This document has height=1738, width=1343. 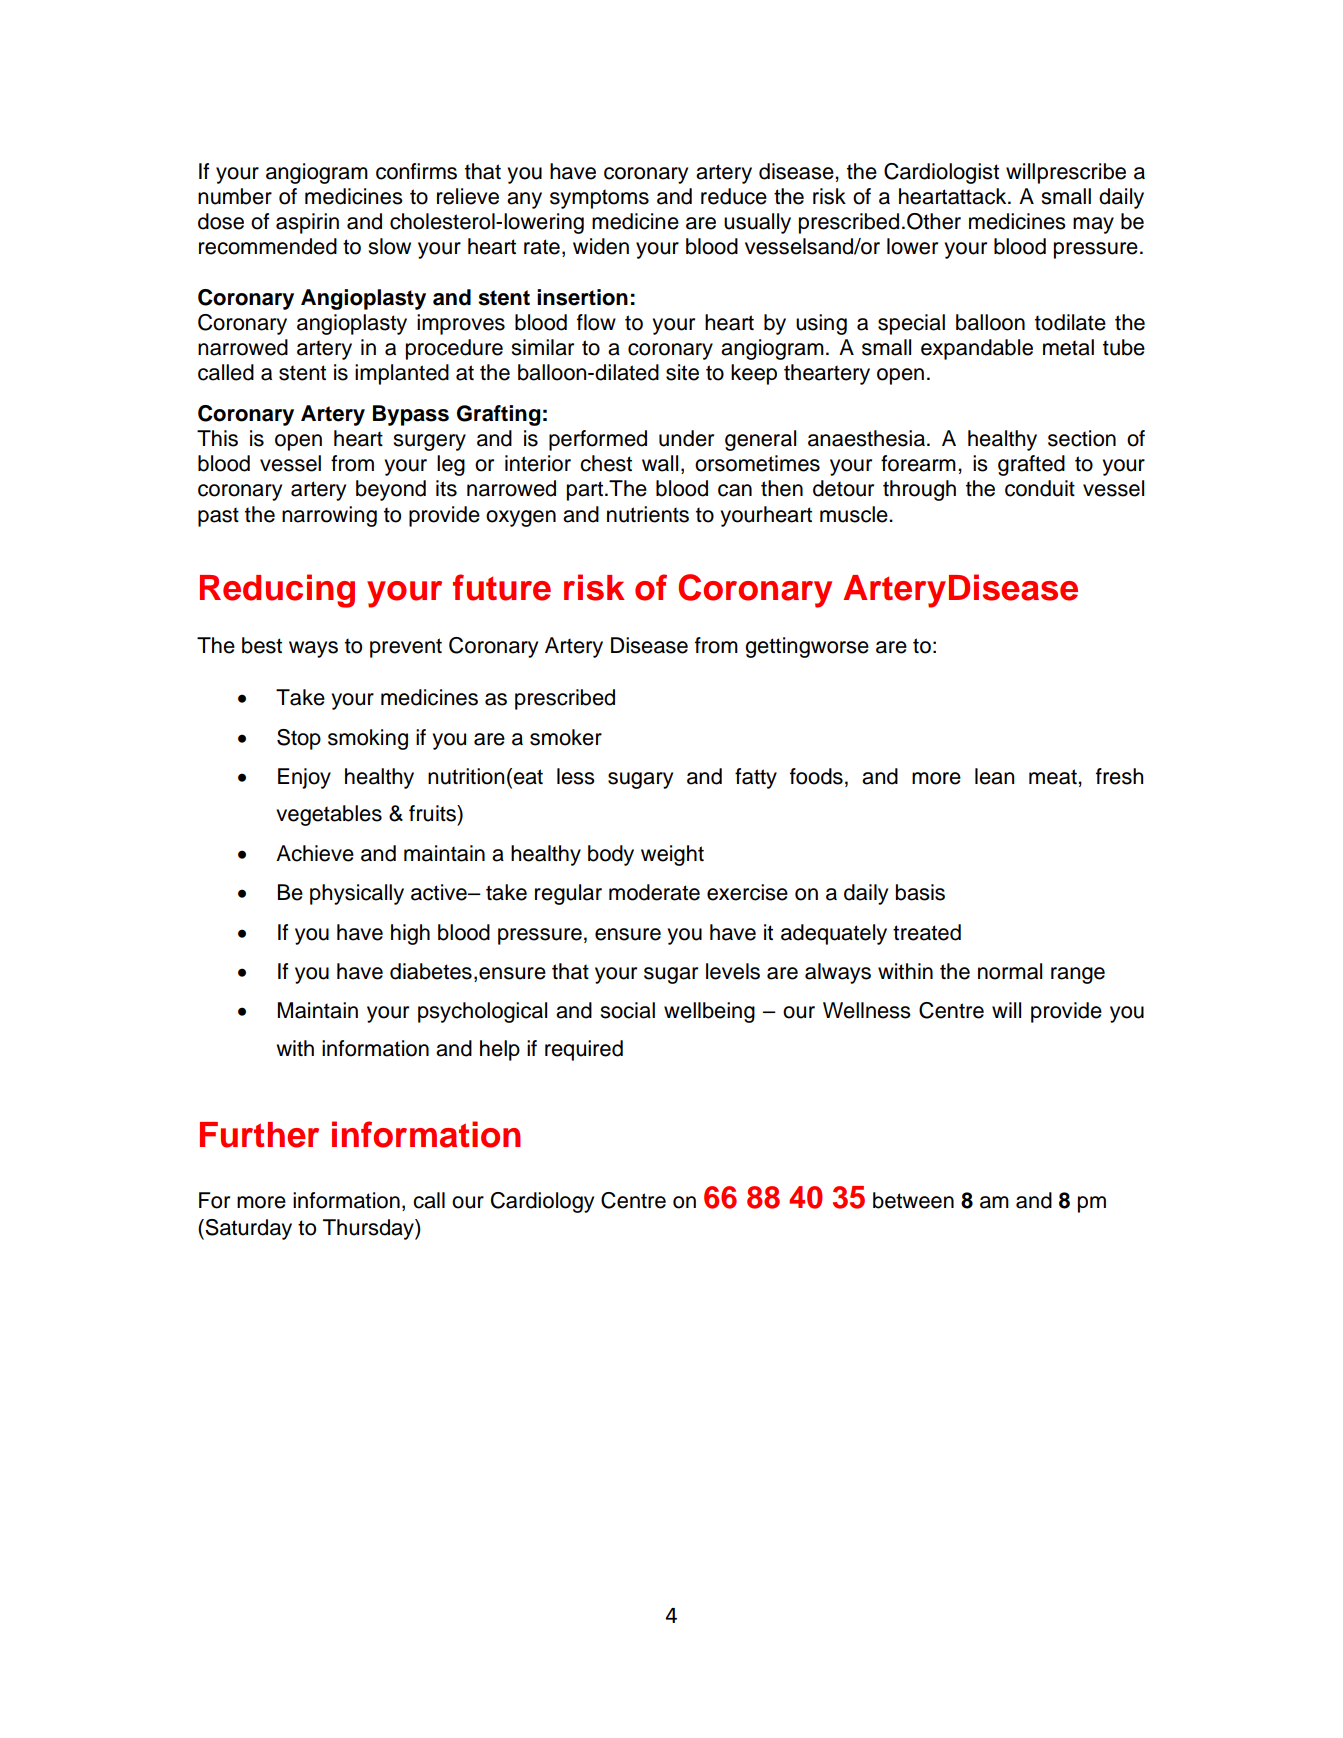 What do you see at coordinates (1093, 225) in the document?
I see `may` at bounding box center [1093, 225].
